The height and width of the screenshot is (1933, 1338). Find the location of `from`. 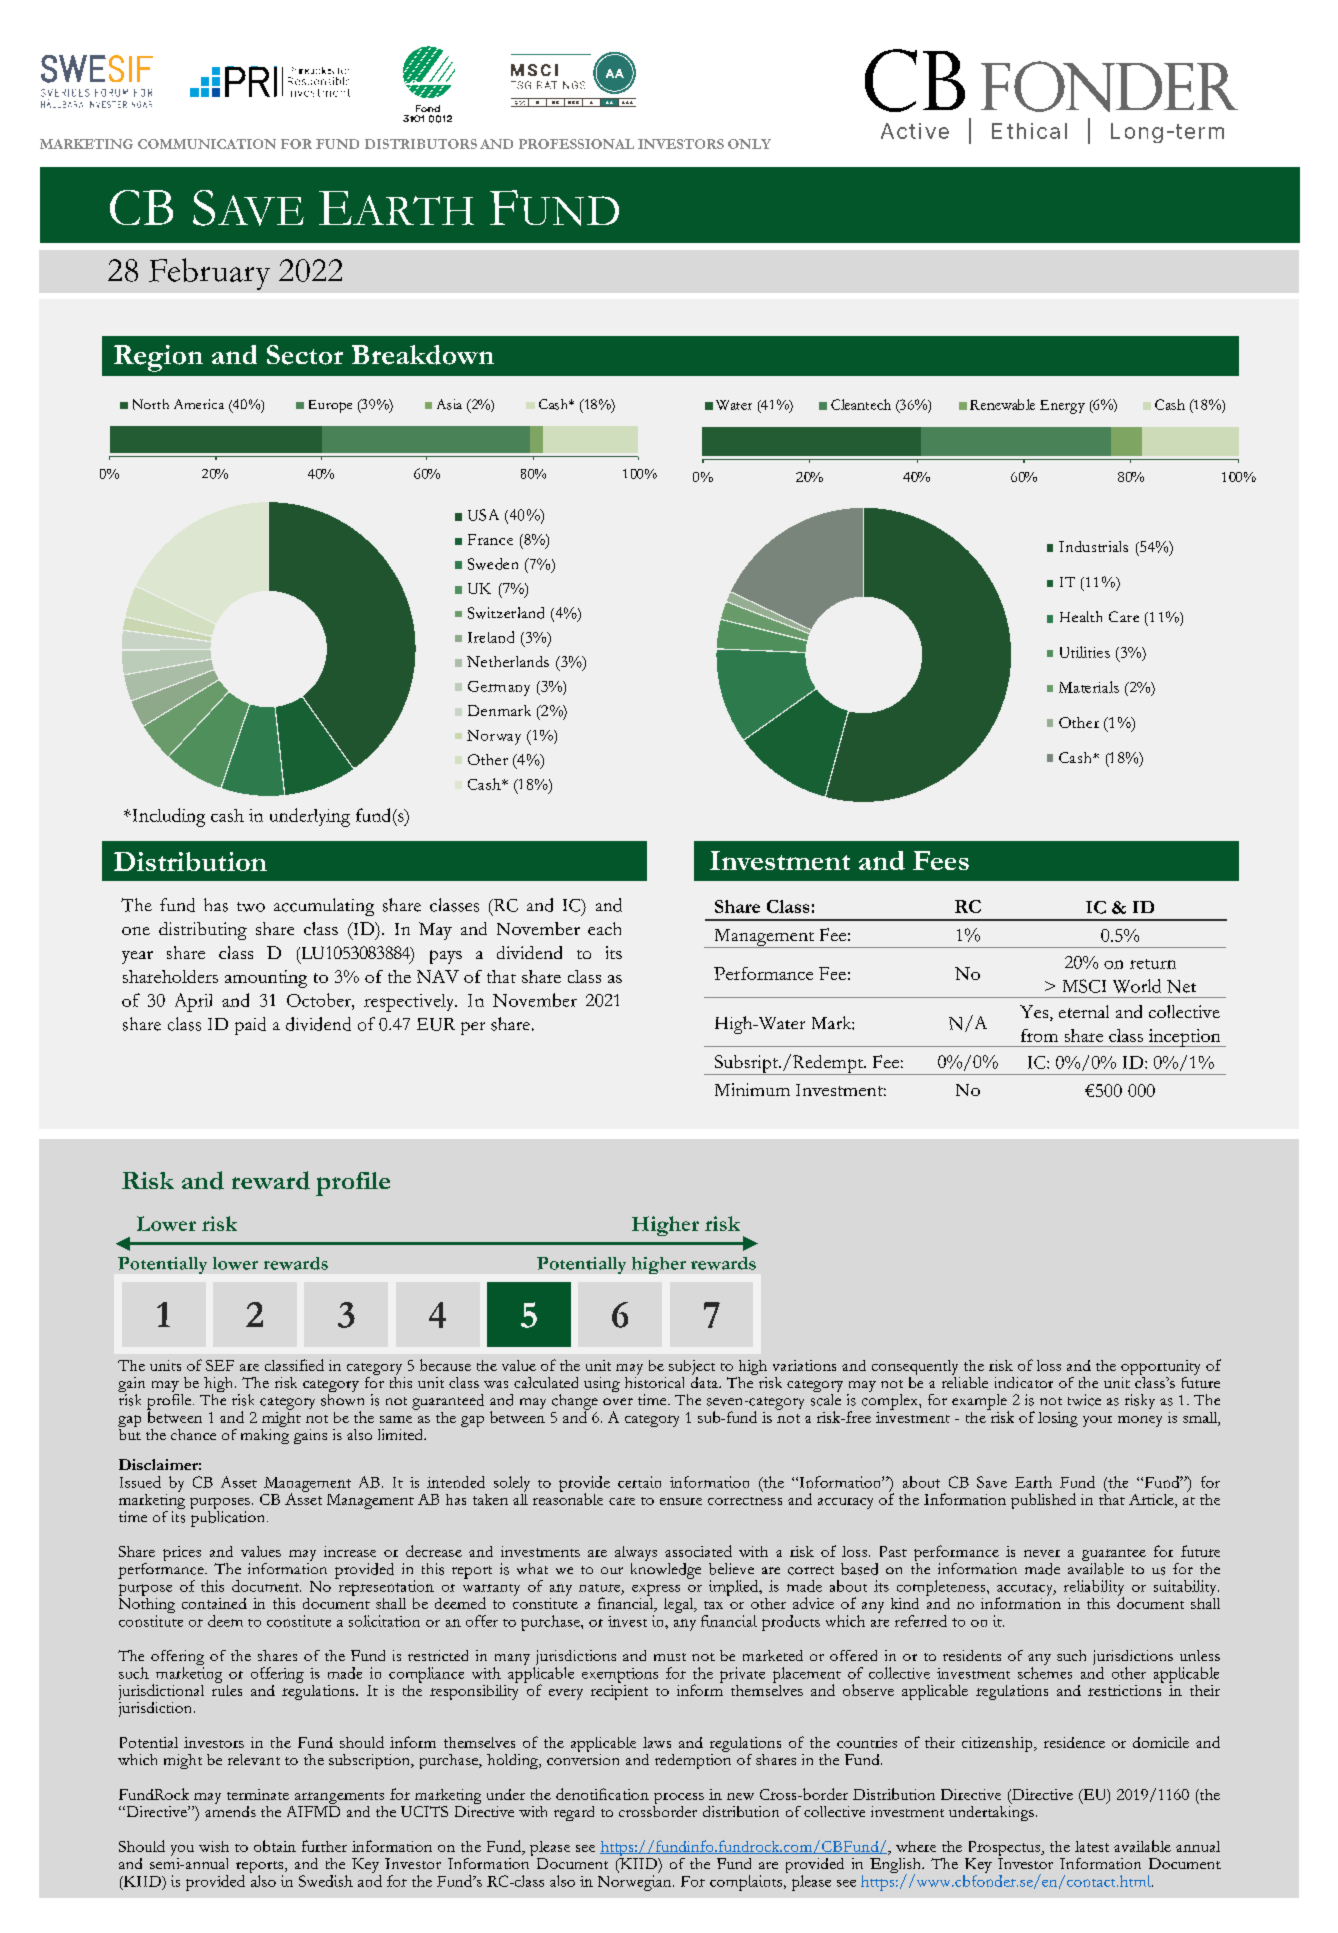

from is located at coordinates (1039, 1035).
